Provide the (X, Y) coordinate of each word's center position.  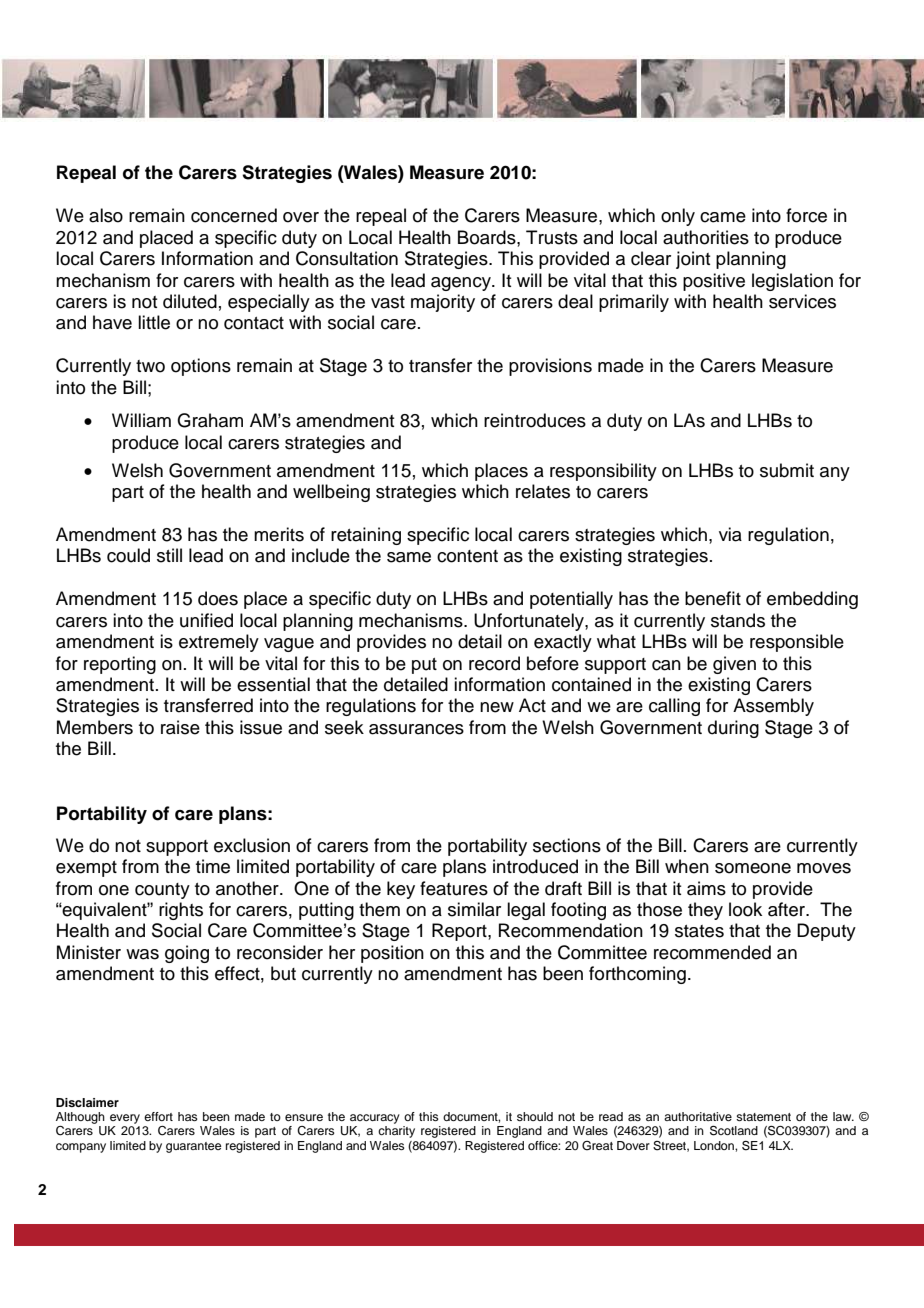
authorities (706, 237)
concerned (234, 215)
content (467, 556)
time (213, 866)
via (730, 534)
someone (753, 868)
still (169, 555)
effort (158, 1116)
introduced (535, 866)
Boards (488, 237)
